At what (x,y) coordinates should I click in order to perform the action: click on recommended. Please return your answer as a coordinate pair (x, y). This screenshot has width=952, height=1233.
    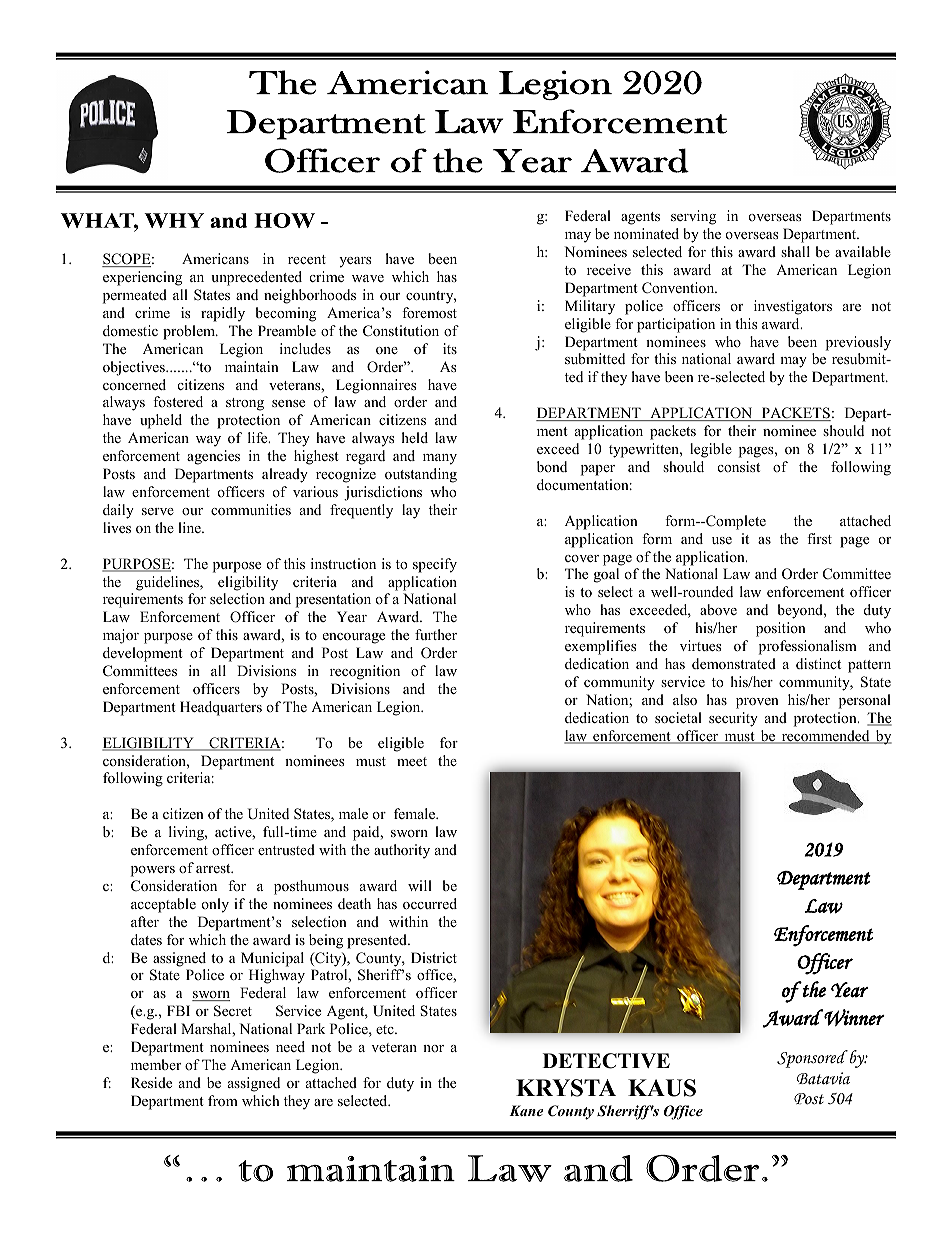
    Looking at the image, I should click on (825, 737).
